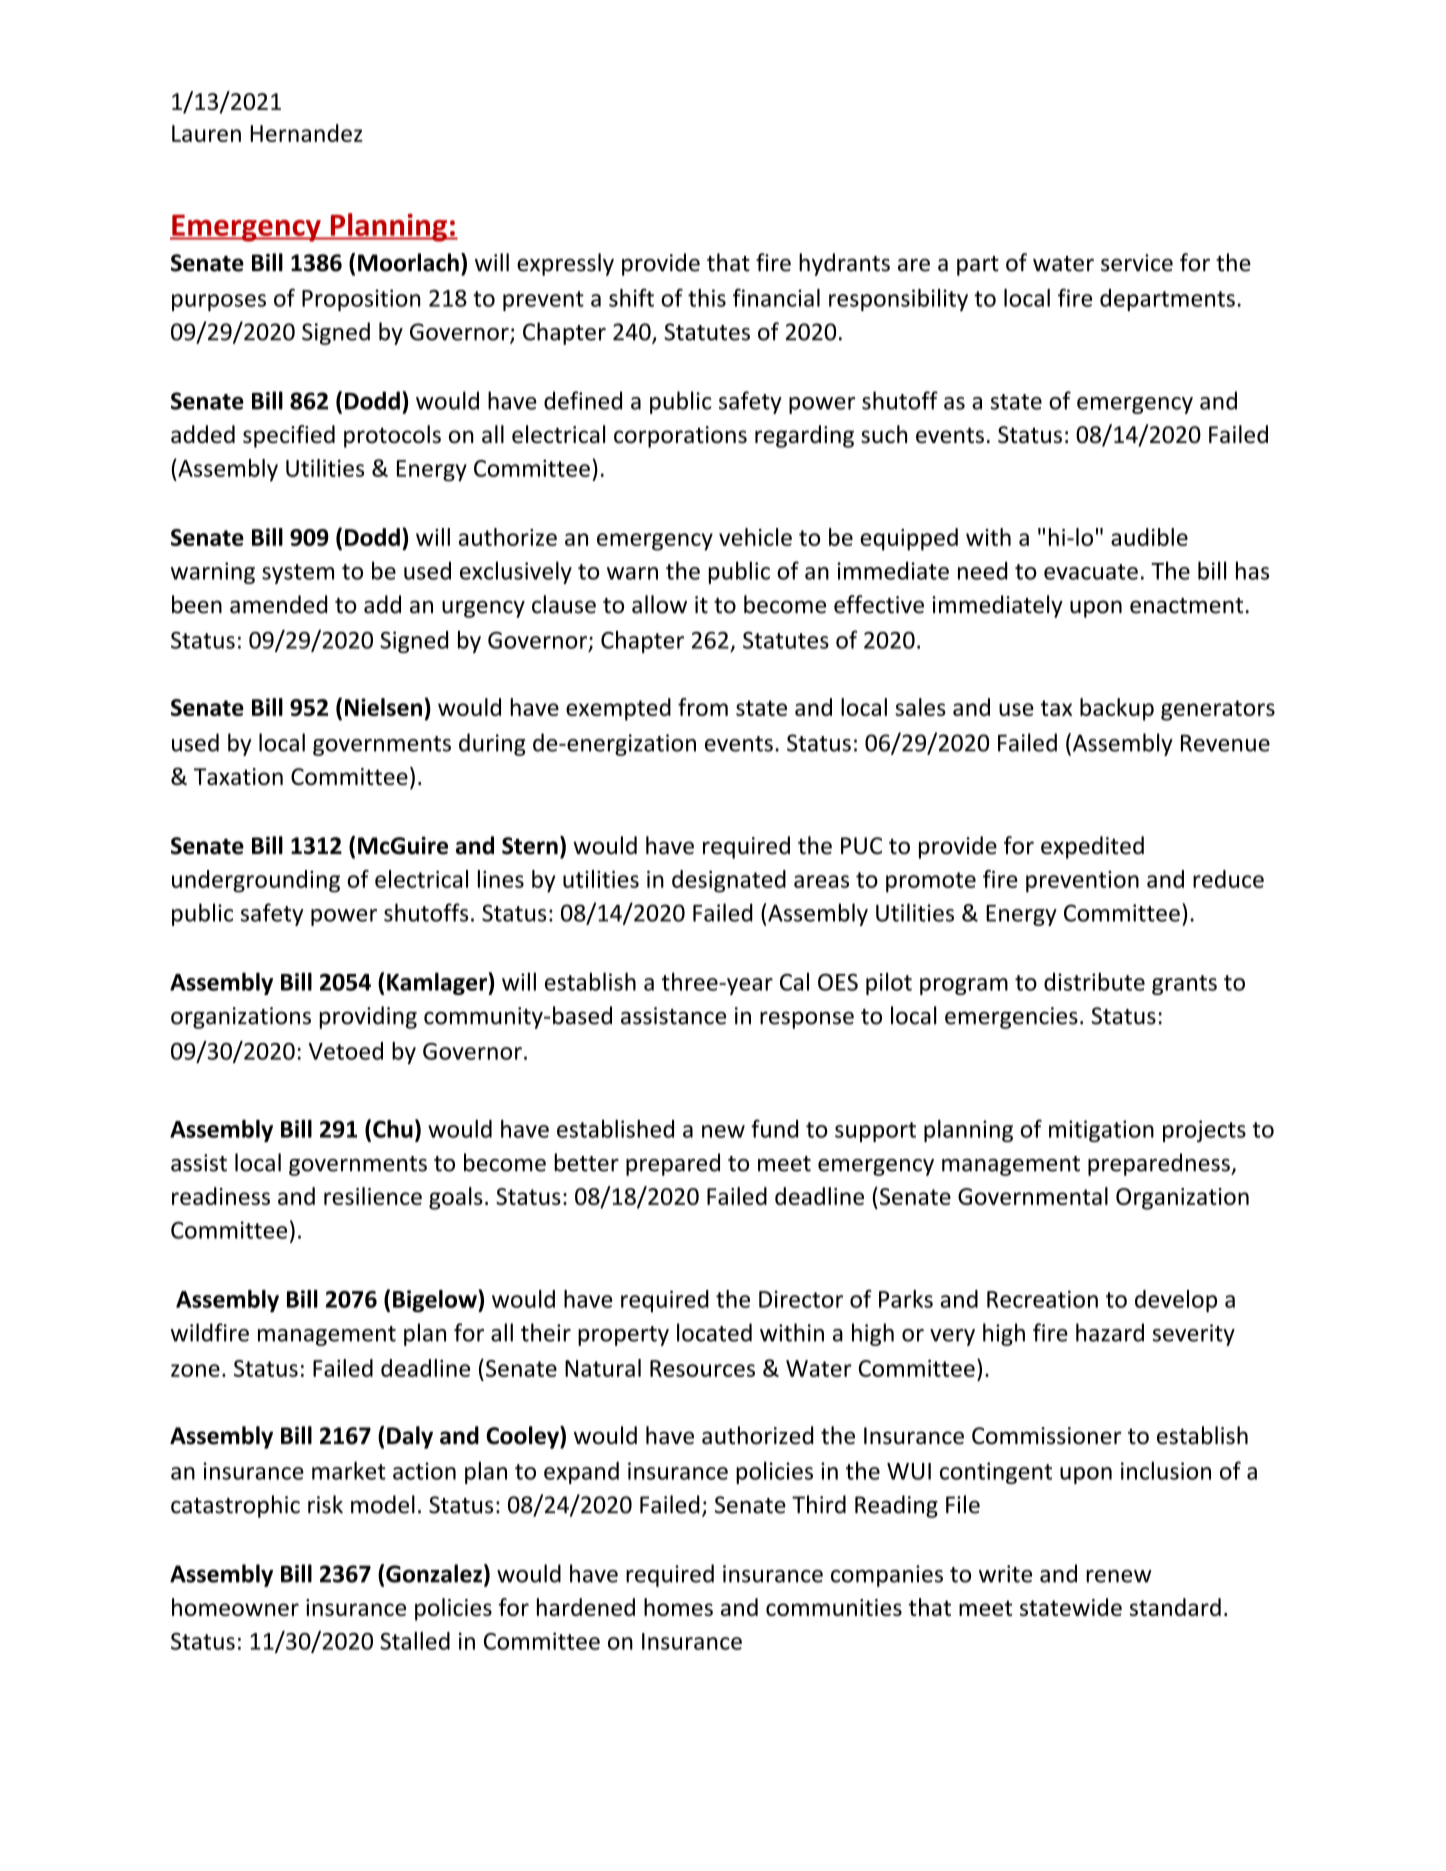 This screenshot has height=1871, width=1446. What do you see at coordinates (707, 298) in the screenshot?
I see `this` at bounding box center [707, 298].
